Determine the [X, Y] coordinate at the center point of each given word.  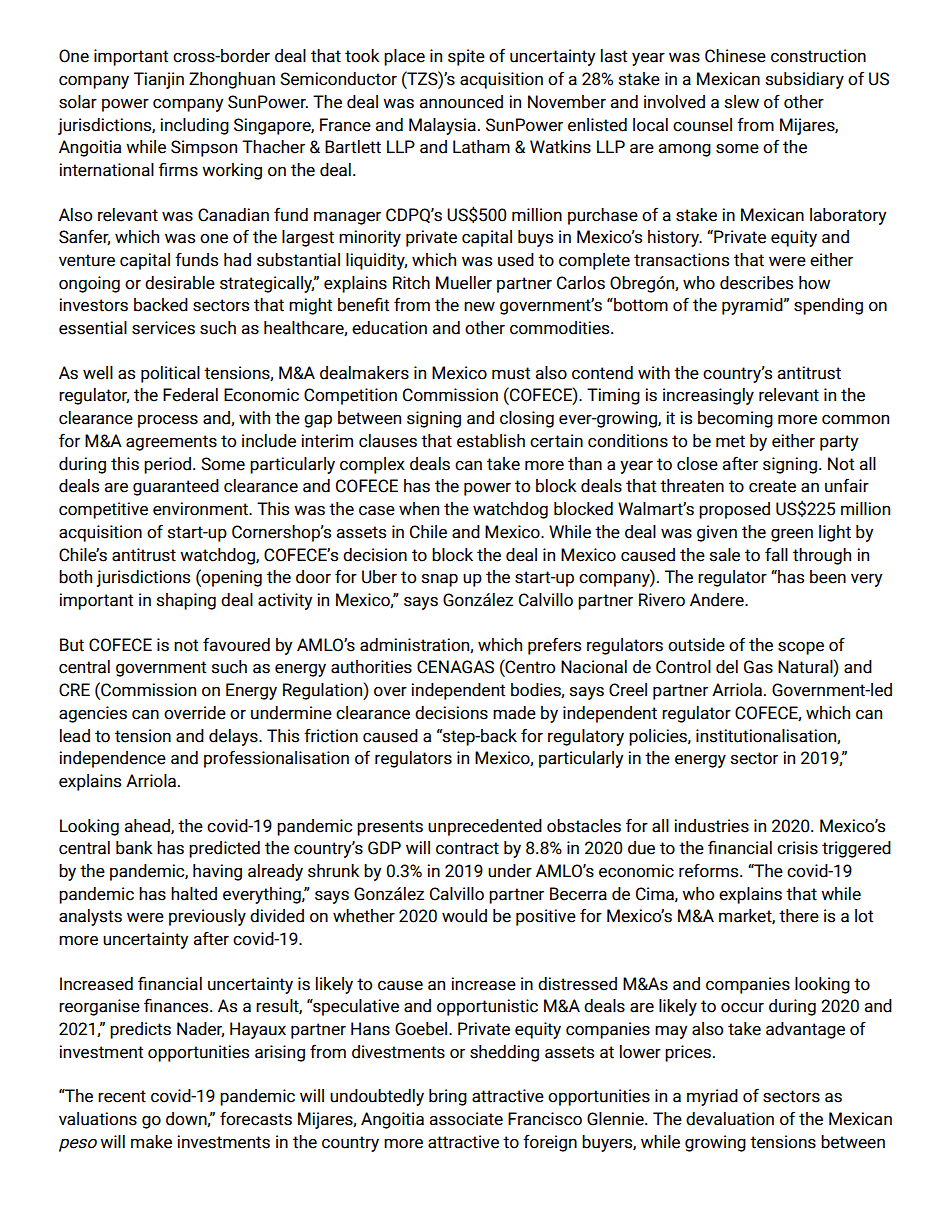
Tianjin [159, 80]
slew [742, 102]
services [163, 328]
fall [776, 554]
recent [122, 1096]
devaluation [730, 1119]
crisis [797, 848]
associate [466, 1119]
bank [134, 848]
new [479, 307]
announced [461, 102]
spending [828, 306]
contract [467, 848]
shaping [186, 601]
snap [440, 580]
